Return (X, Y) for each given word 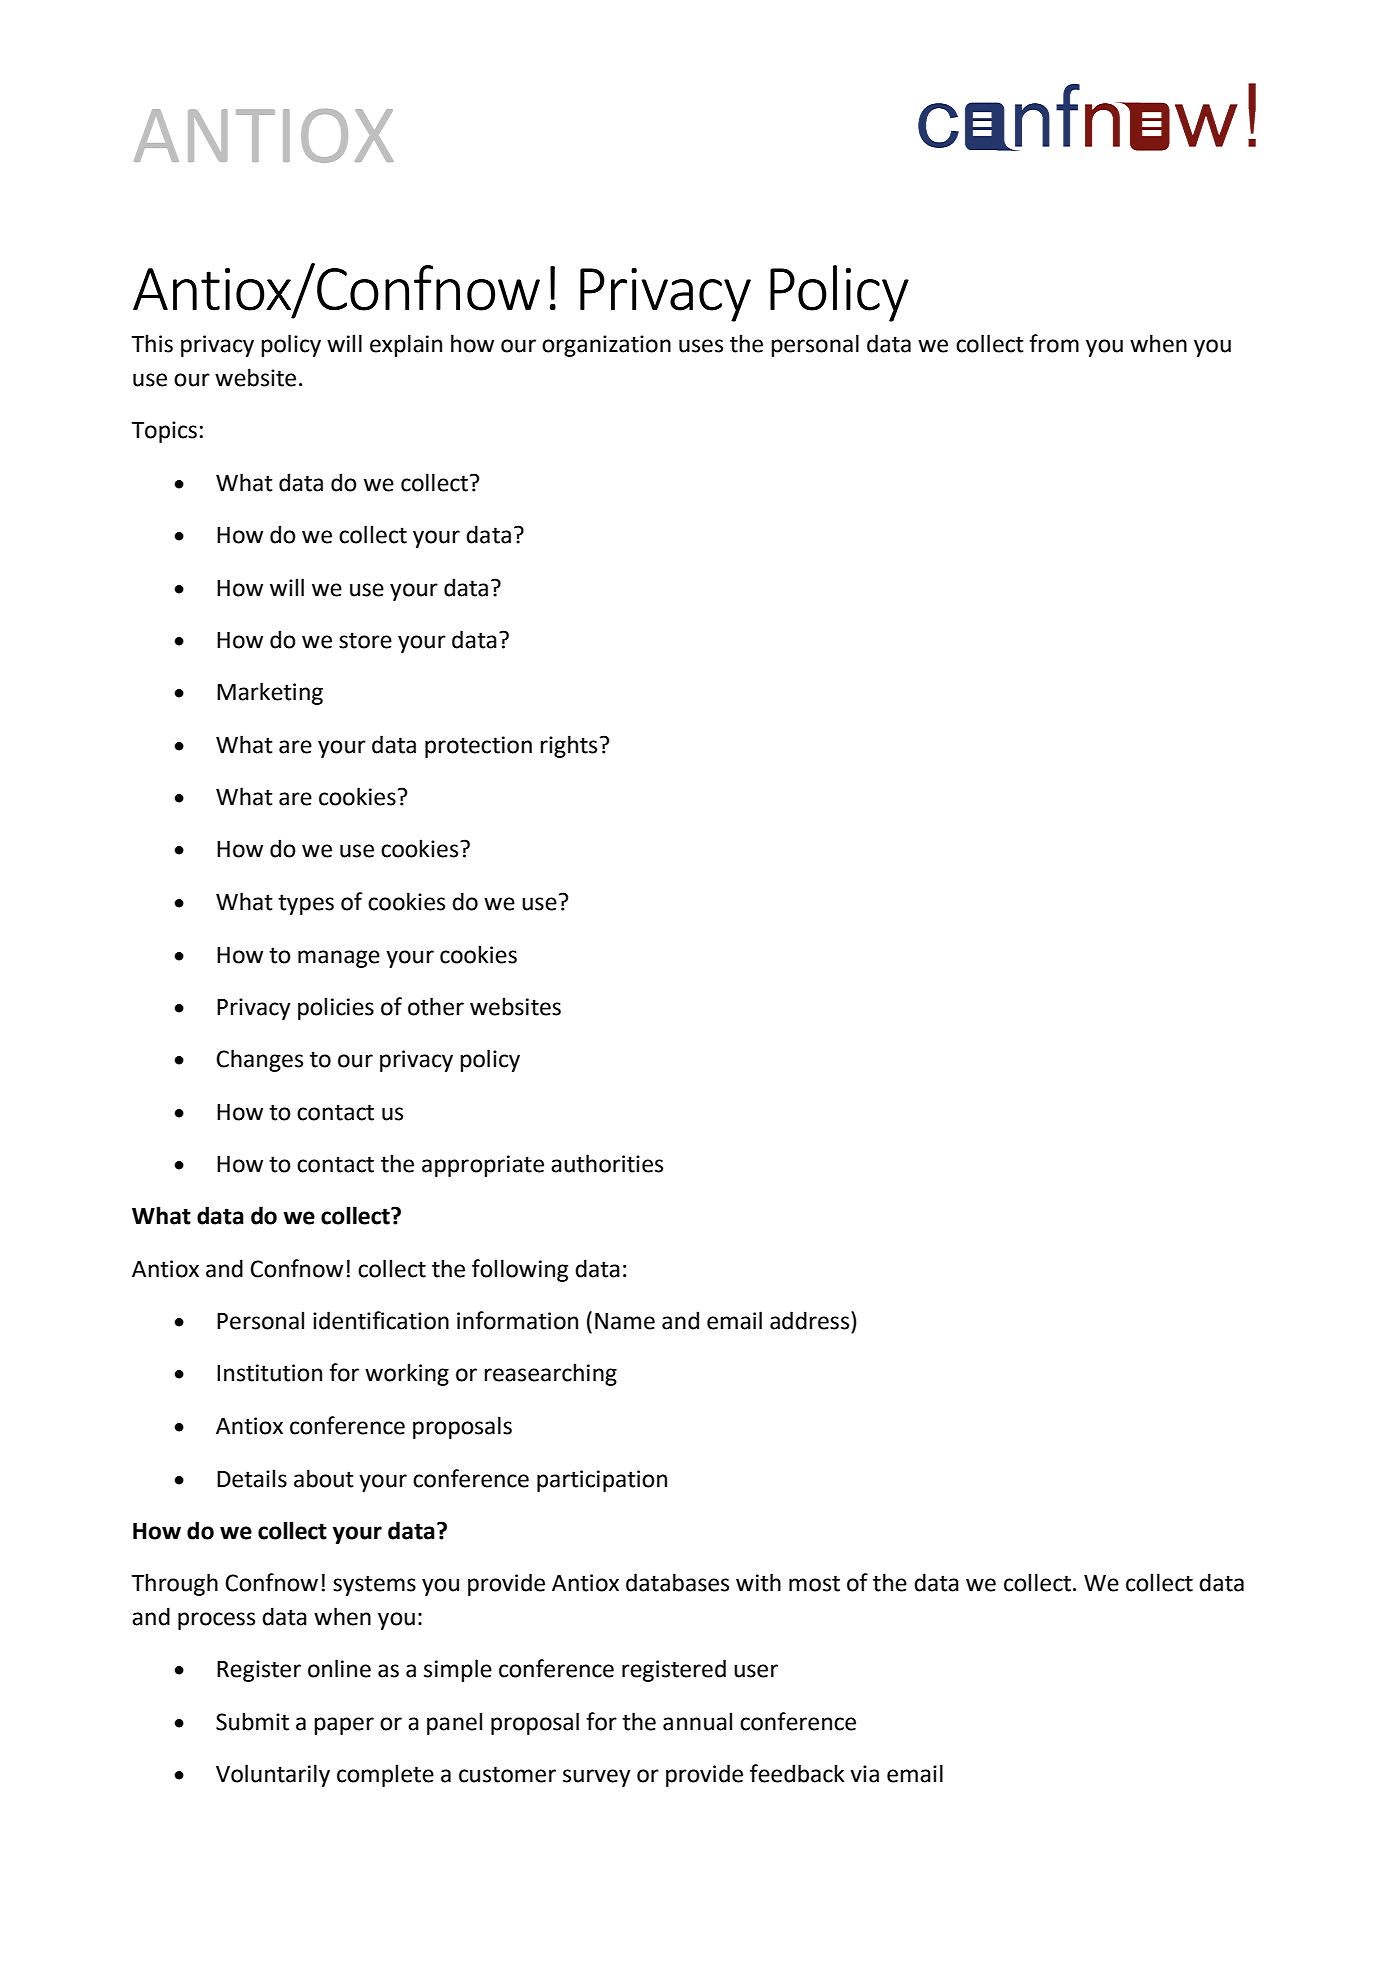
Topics (164, 432)
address (811, 1320)
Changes (259, 1060)
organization (606, 346)
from (1054, 343)
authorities (607, 1163)
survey (597, 1778)
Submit (252, 1721)
